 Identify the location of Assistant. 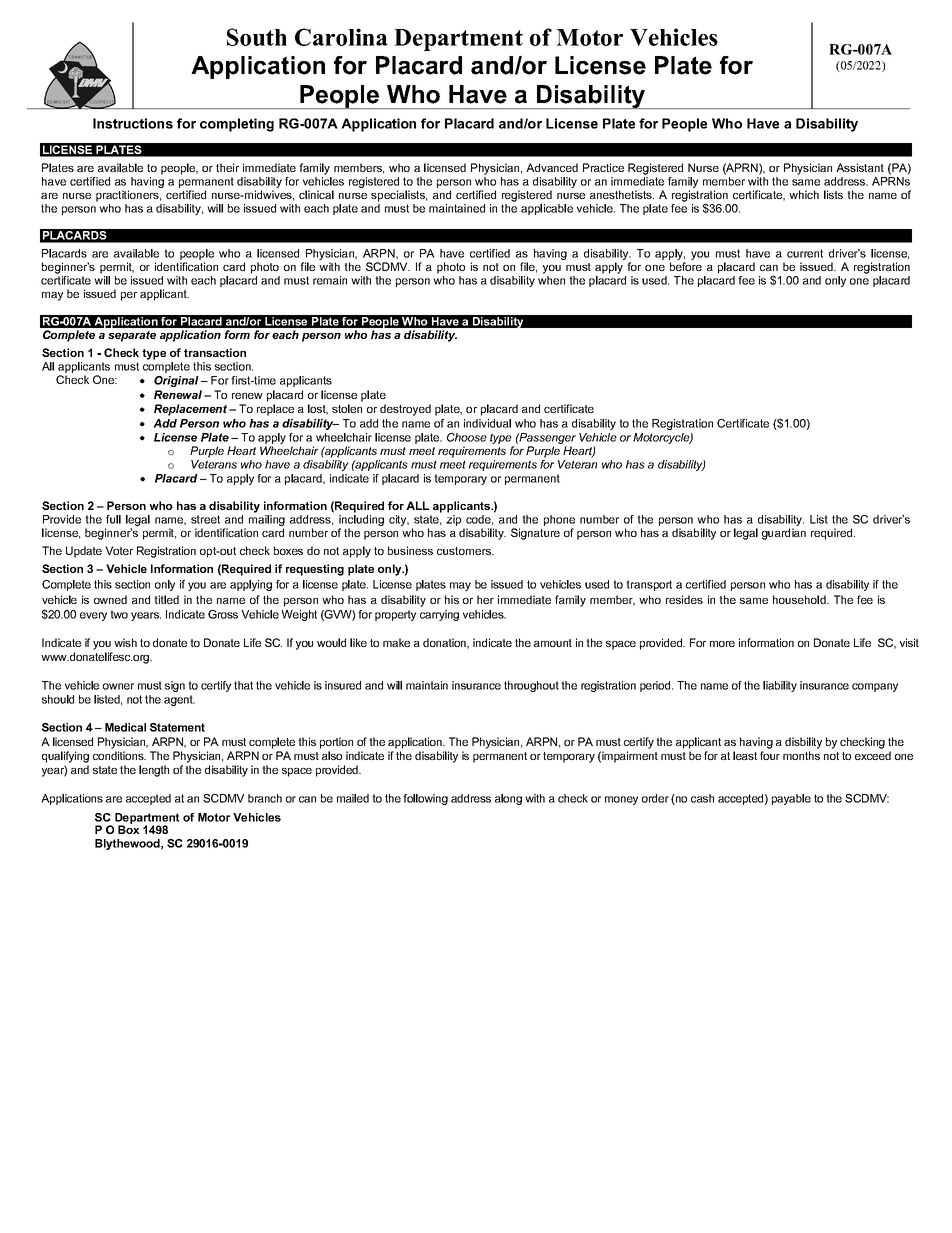
(860, 167).
